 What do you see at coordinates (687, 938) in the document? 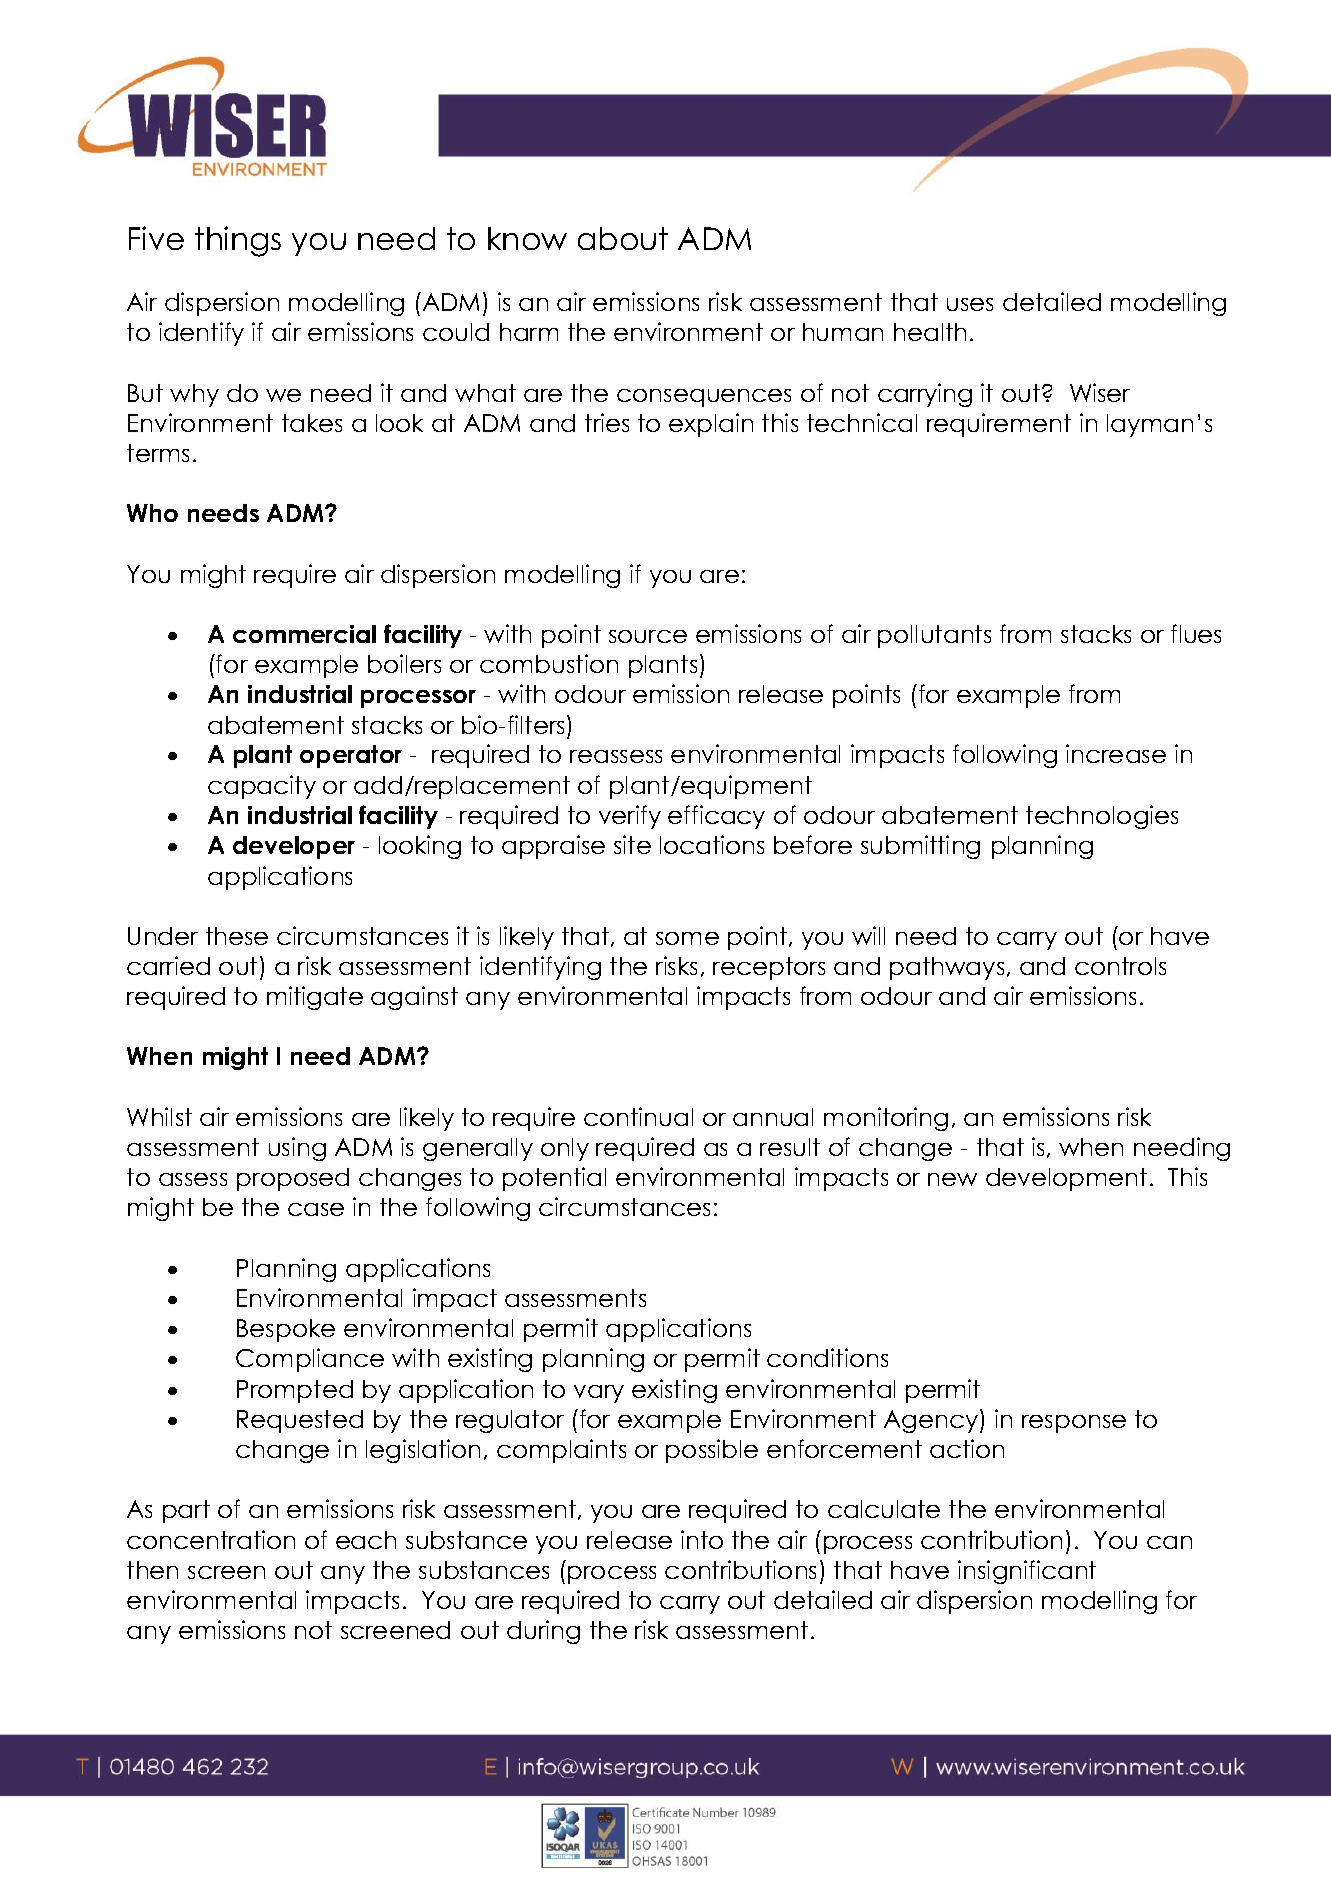
I see `some` at bounding box center [687, 938].
